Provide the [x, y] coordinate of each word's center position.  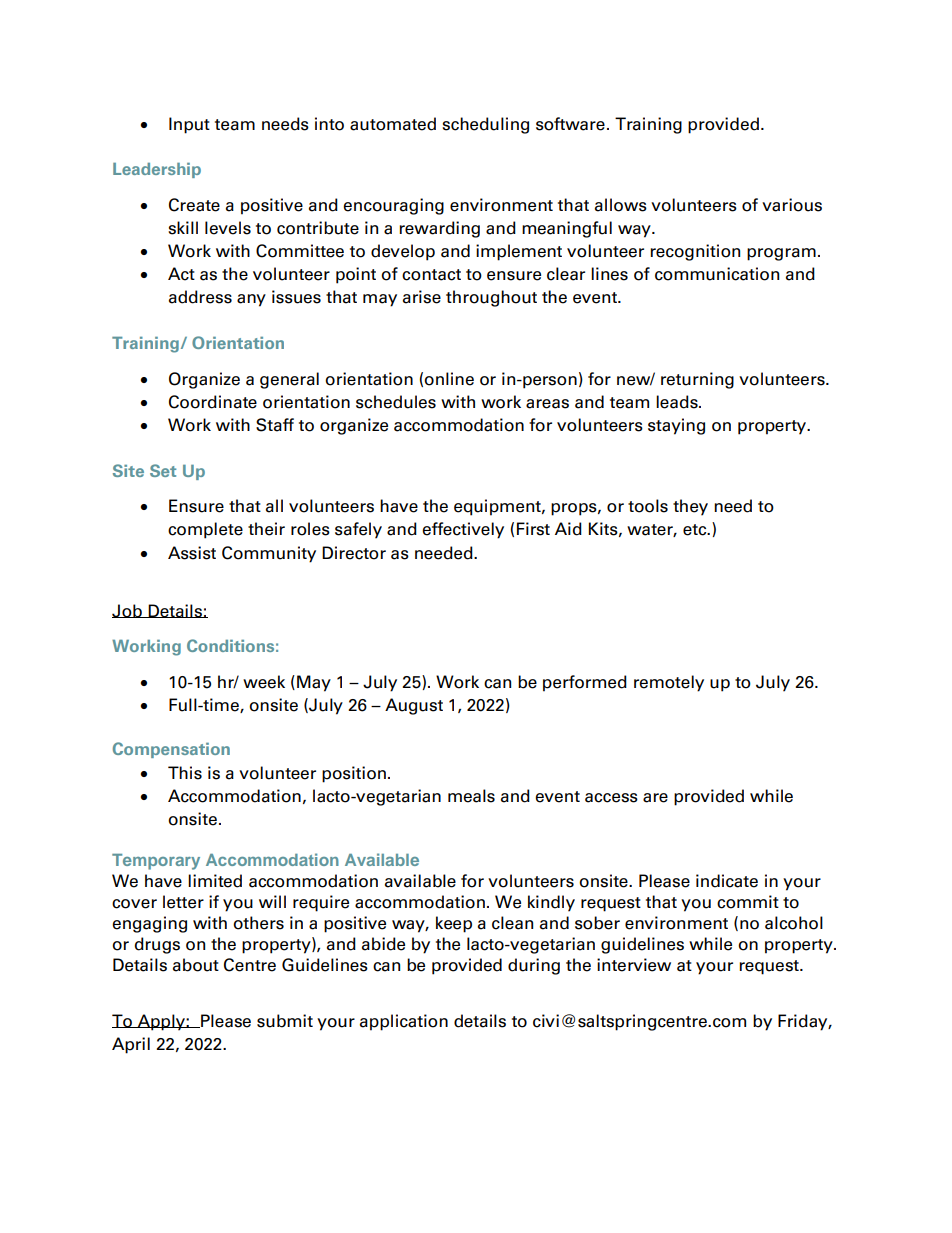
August [414, 706]
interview [634, 965]
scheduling [485, 125]
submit [285, 1021]
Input [189, 125]
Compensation [171, 750]
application [404, 1022]
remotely [669, 683]
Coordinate [213, 402]
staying [676, 426]
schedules [396, 402]
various [792, 205]
